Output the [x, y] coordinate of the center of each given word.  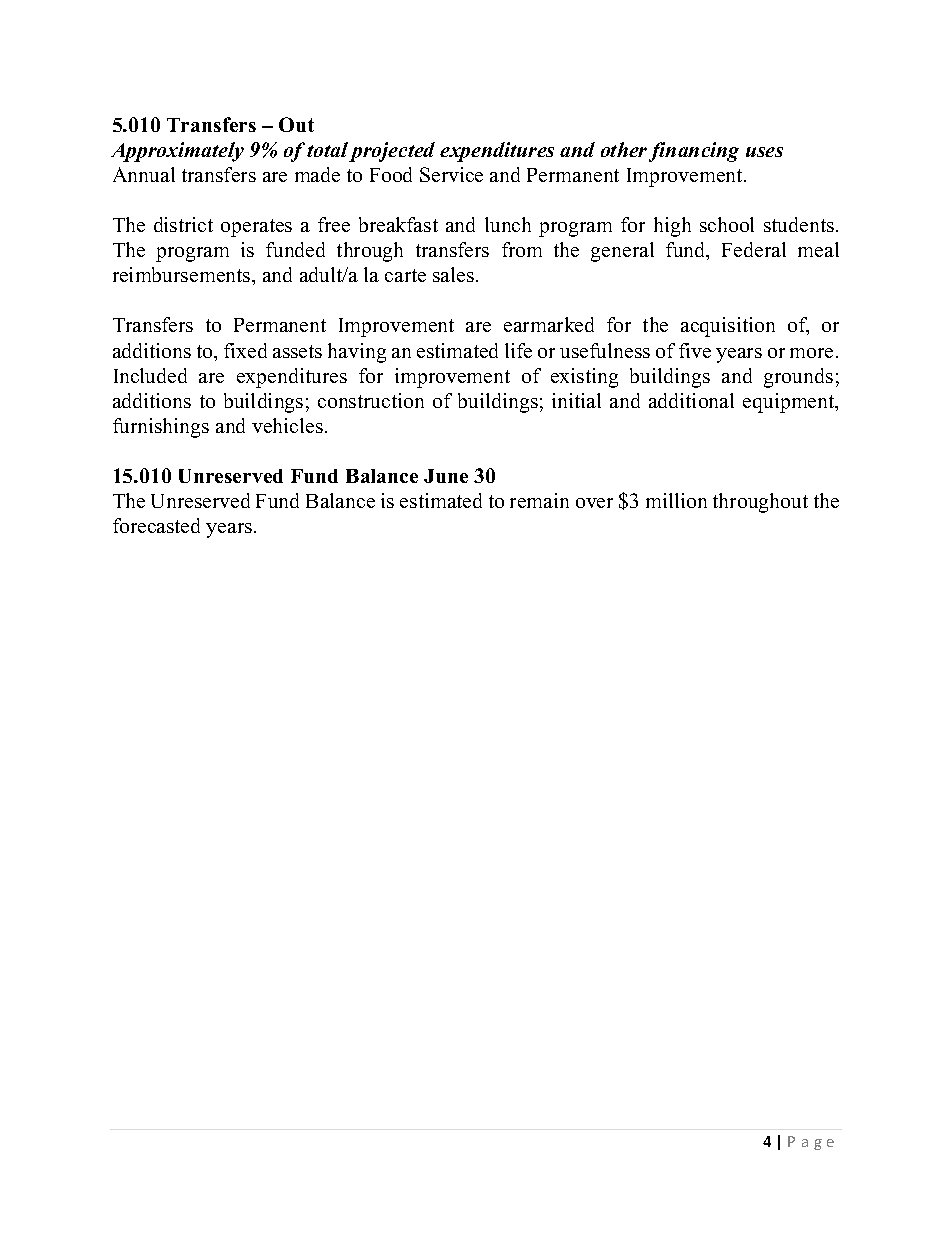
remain [539, 500]
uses [764, 152]
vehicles [287, 425]
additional [691, 400]
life [518, 350]
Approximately [177, 152]
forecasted [156, 525]
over [594, 503]
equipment [790, 403]
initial [576, 400]
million [676, 500]
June [446, 476]
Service [451, 174]
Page [811, 1143]
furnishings [161, 428]
